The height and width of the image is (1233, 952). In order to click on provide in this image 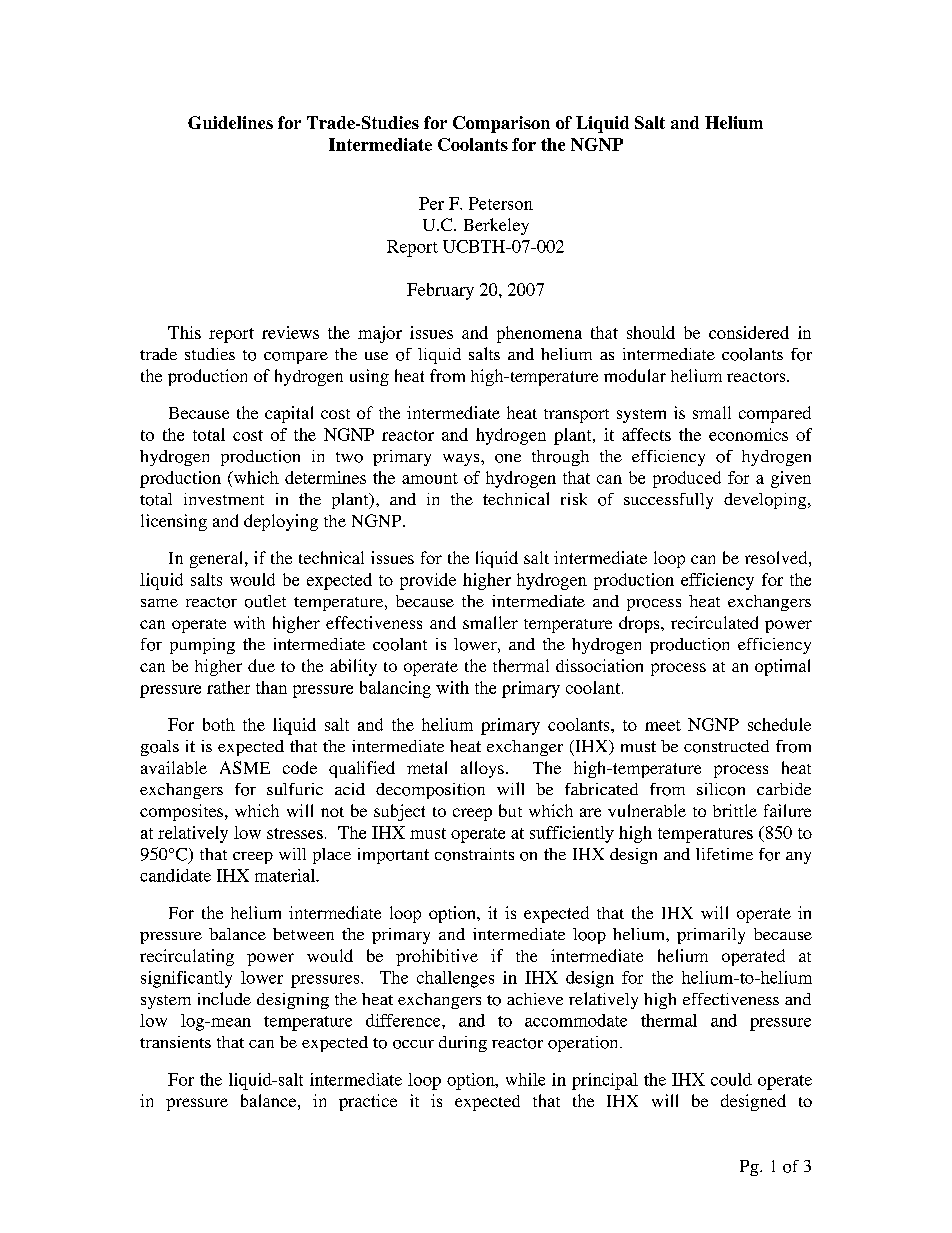, I will do `click(428, 581)`.
